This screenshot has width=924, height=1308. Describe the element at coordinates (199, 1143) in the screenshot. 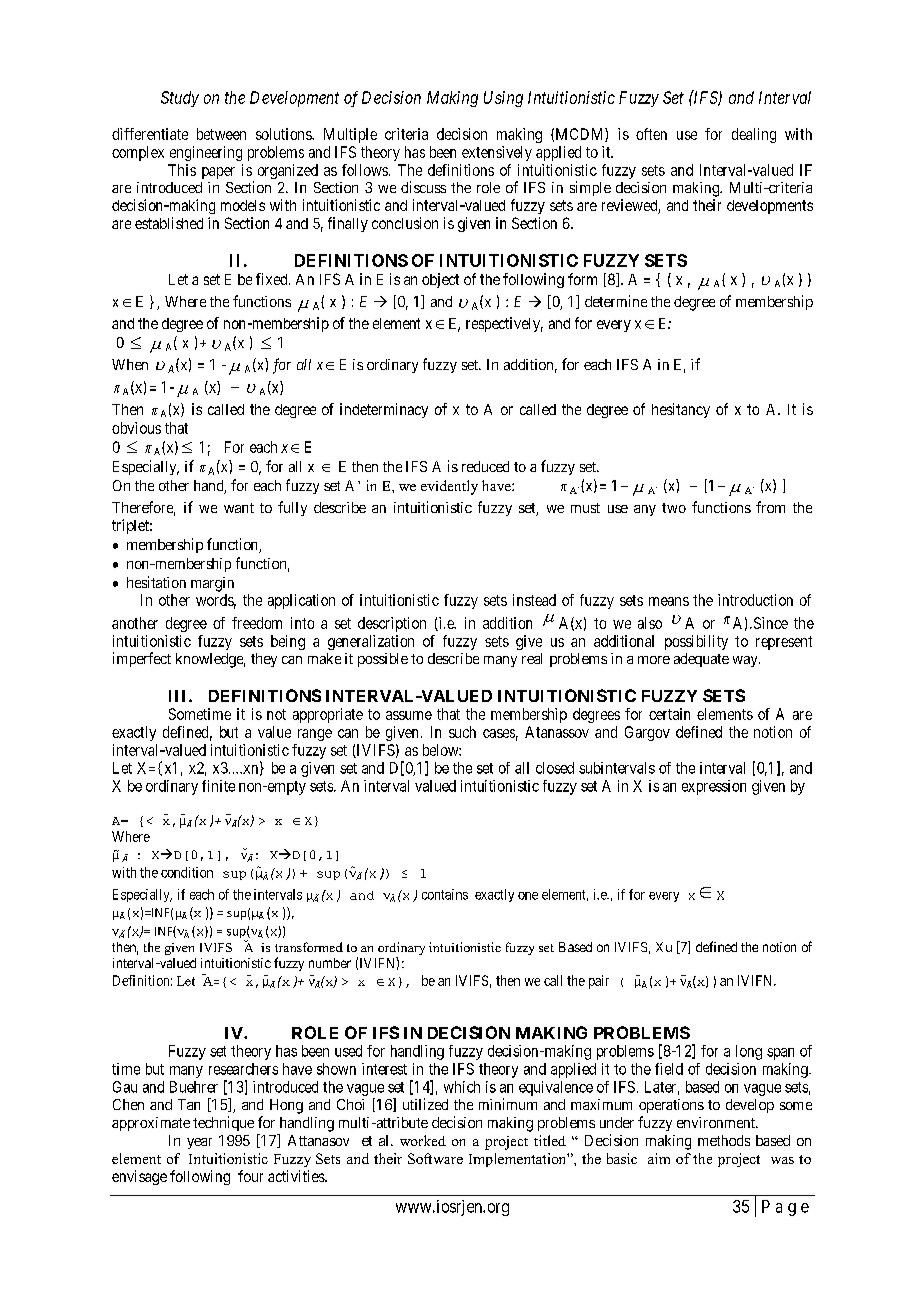

I see `year` at that location.
